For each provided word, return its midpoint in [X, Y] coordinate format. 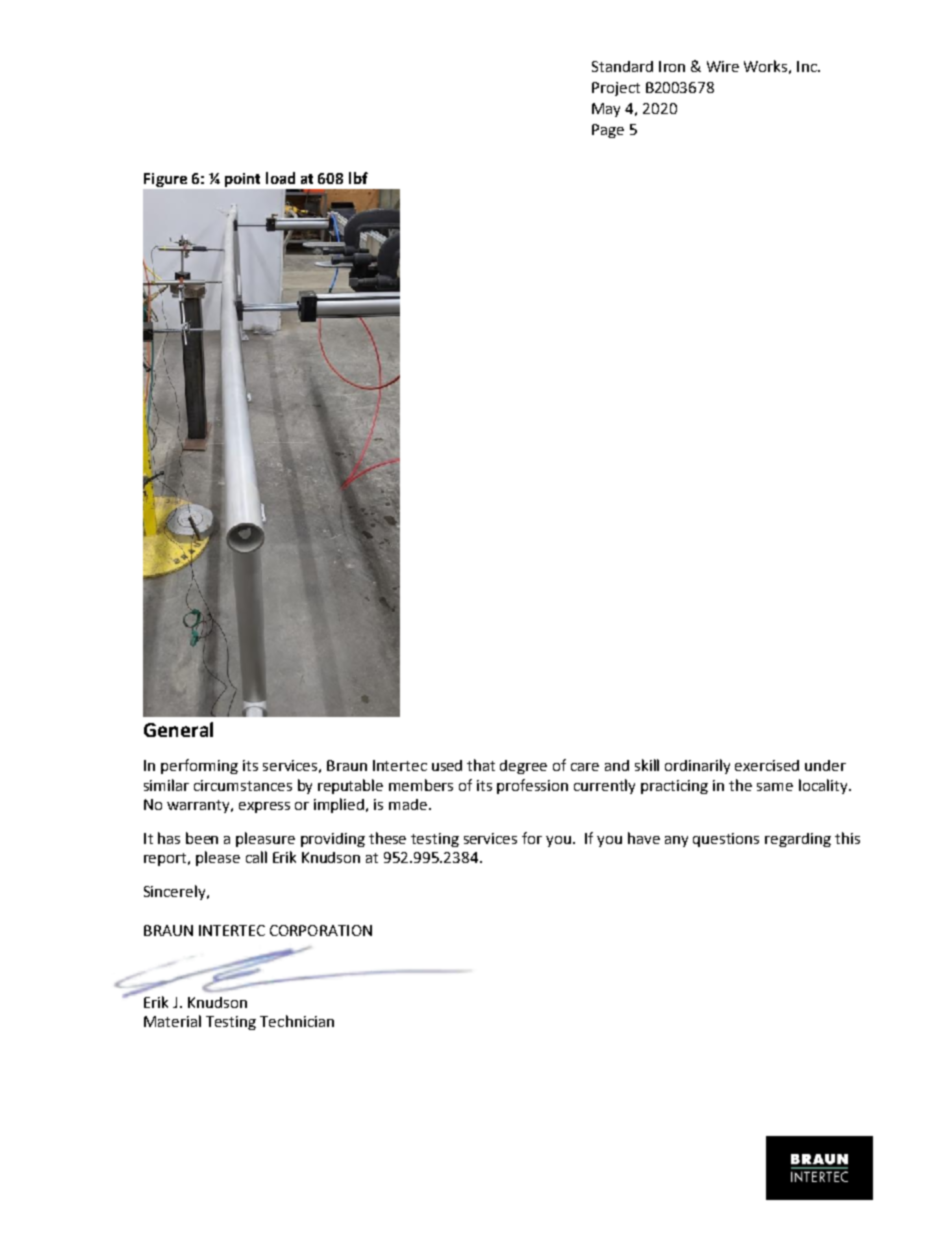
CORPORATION [321, 930]
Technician [297, 1021]
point [242, 180]
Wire [723, 66]
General [178, 729]
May [606, 110]
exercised [767, 765]
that [481, 765]
